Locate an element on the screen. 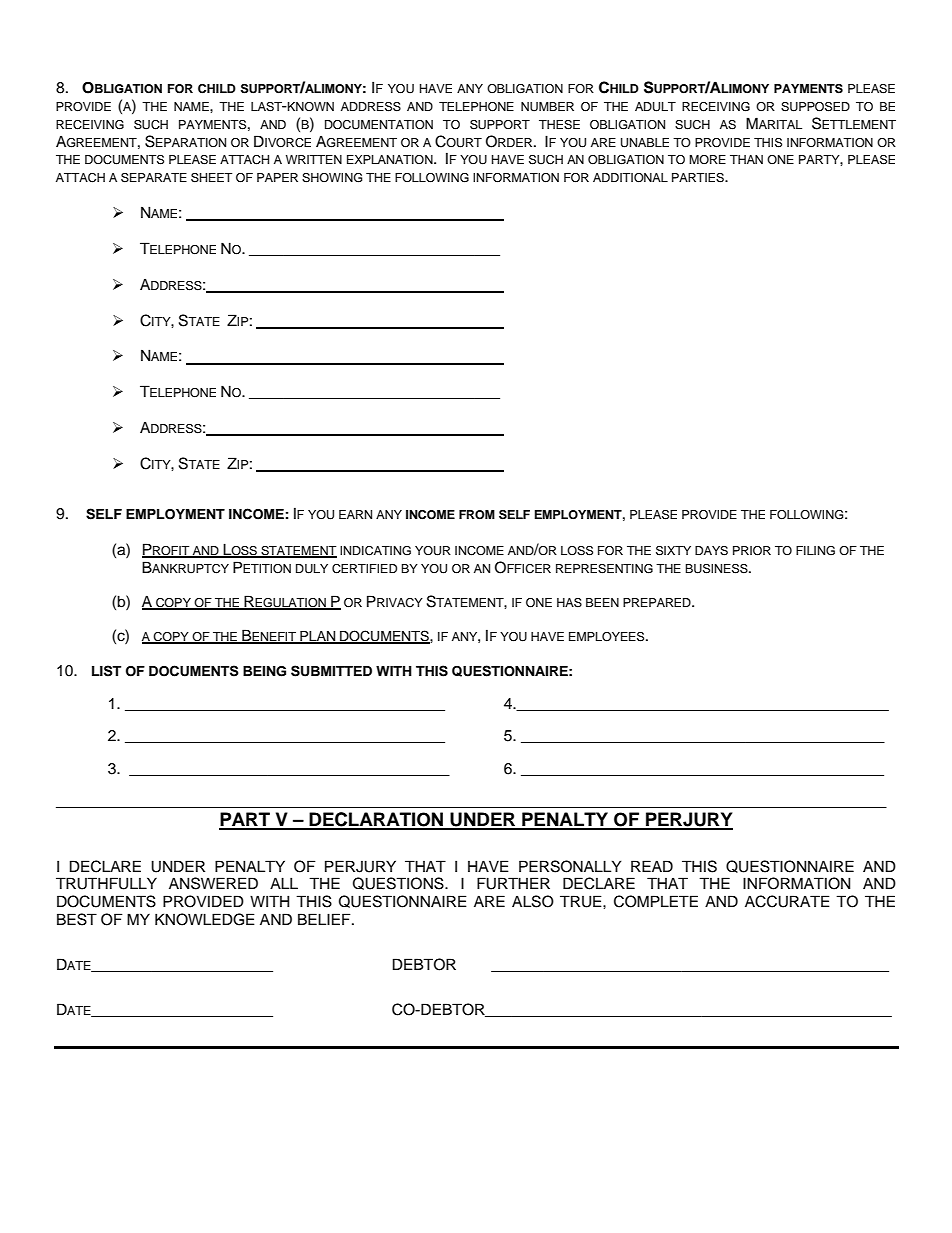  MORE is located at coordinates (707, 159).
